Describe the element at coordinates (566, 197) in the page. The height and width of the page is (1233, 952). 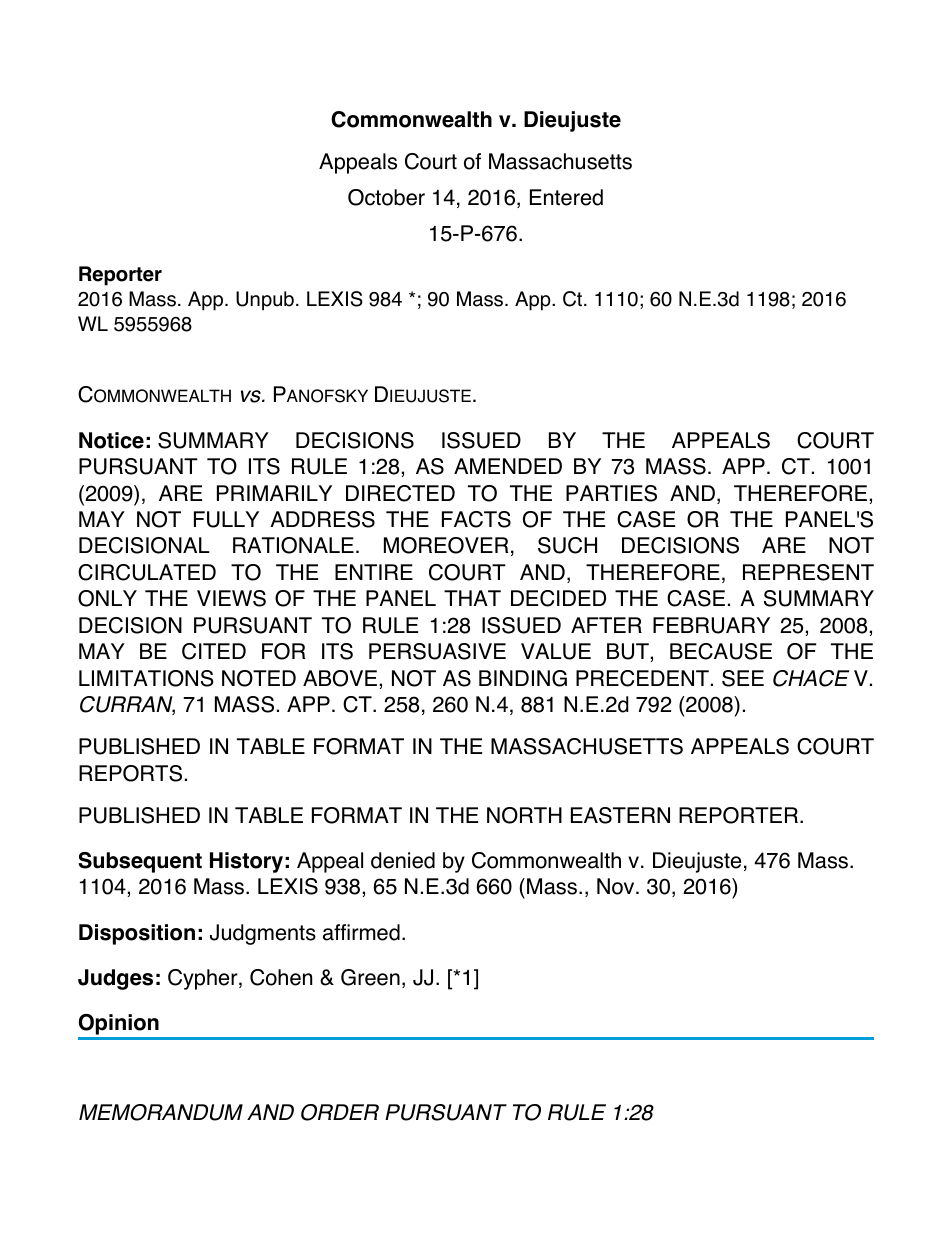
I see `Entered` at that location.
